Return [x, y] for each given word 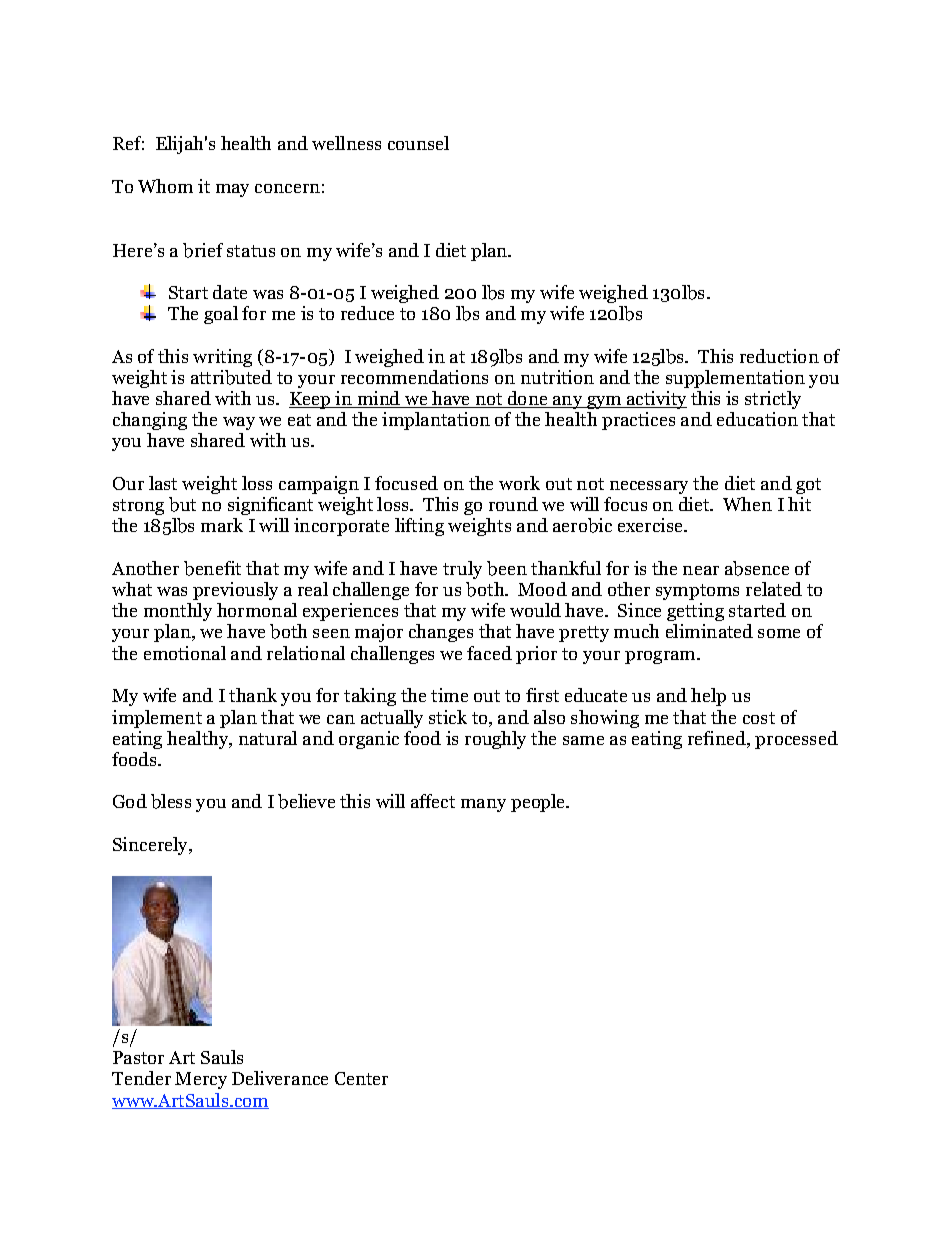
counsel [418, 143]
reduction [779, 356]
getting [695, 612]
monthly [178, 612]
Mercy [201, 1080]
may [232, 190]
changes [441, 633]
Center [361, 1078]
